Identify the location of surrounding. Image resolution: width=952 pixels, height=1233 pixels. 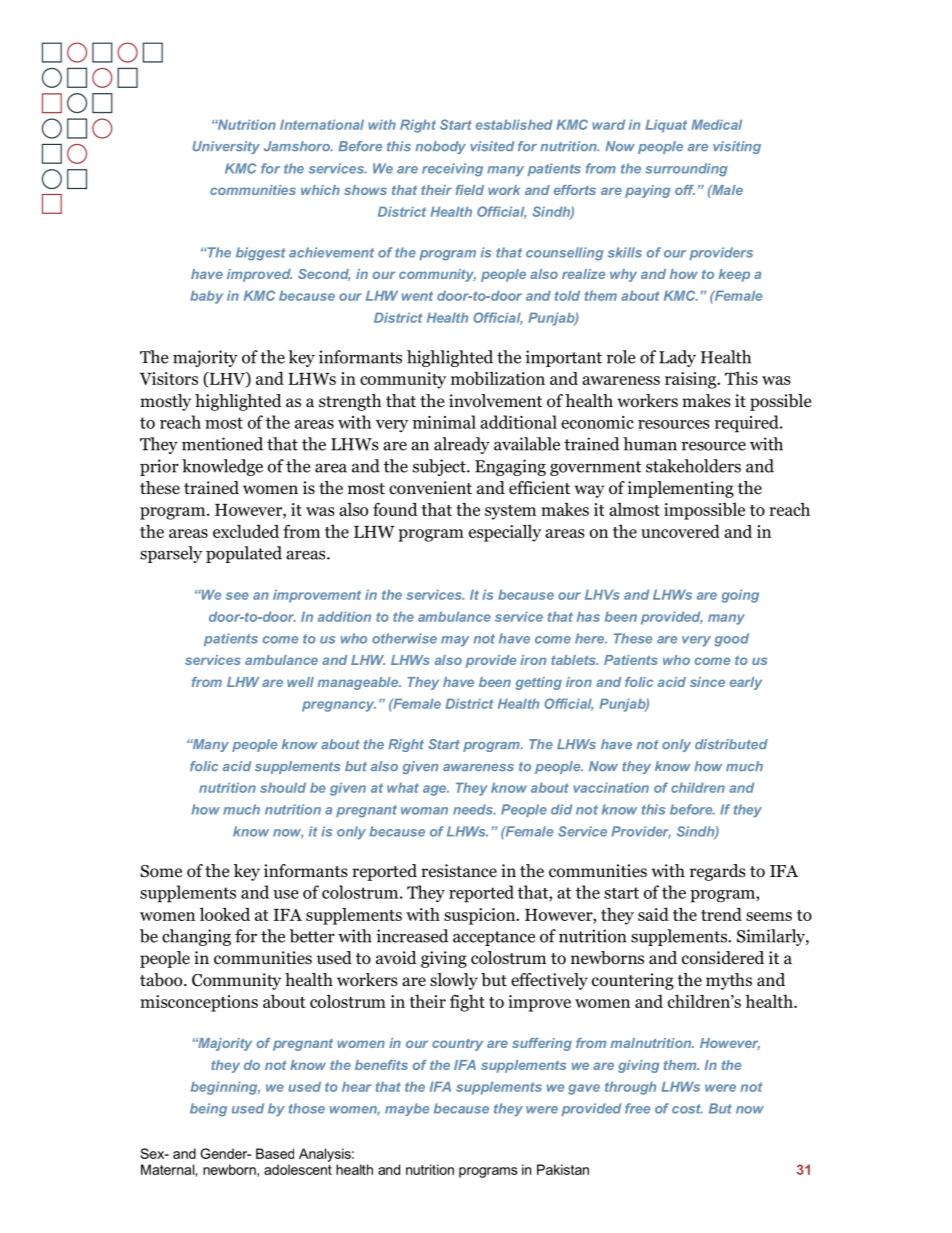
(686, 170).
